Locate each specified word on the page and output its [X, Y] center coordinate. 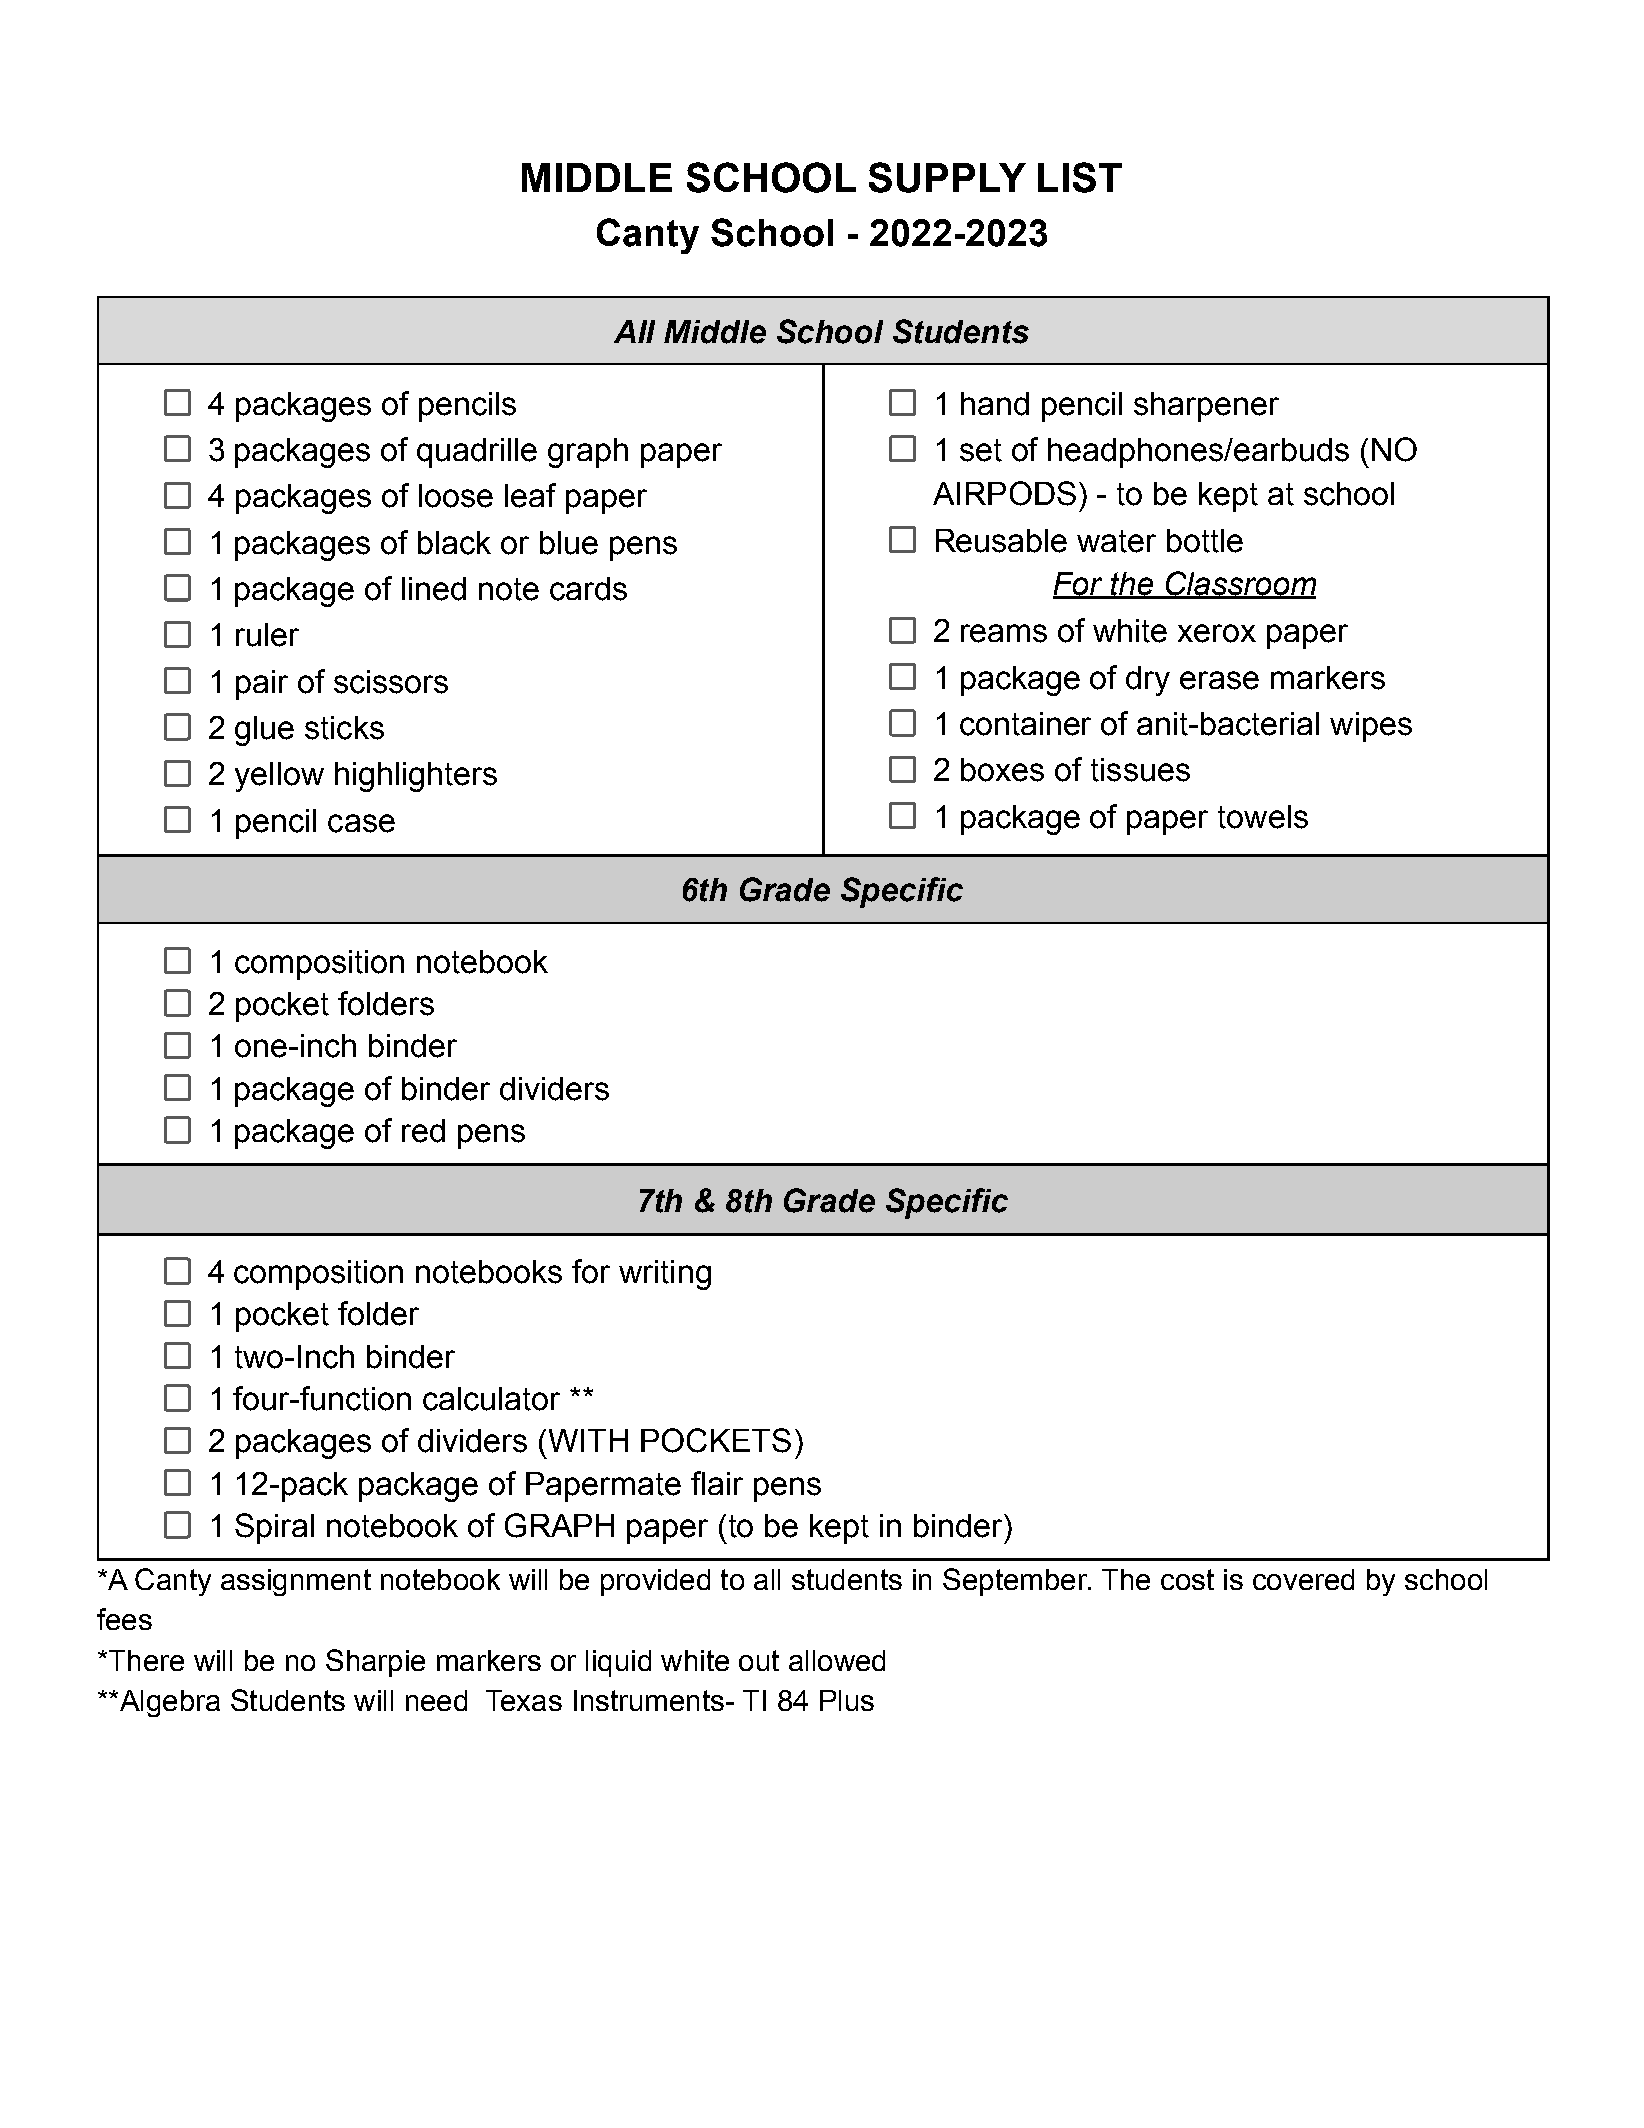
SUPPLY [947, 177]
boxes [1002, 770]
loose [456, 496]
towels [1263, 817]
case [361, 823]
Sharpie [375, 1663]
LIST [1080, 177]
